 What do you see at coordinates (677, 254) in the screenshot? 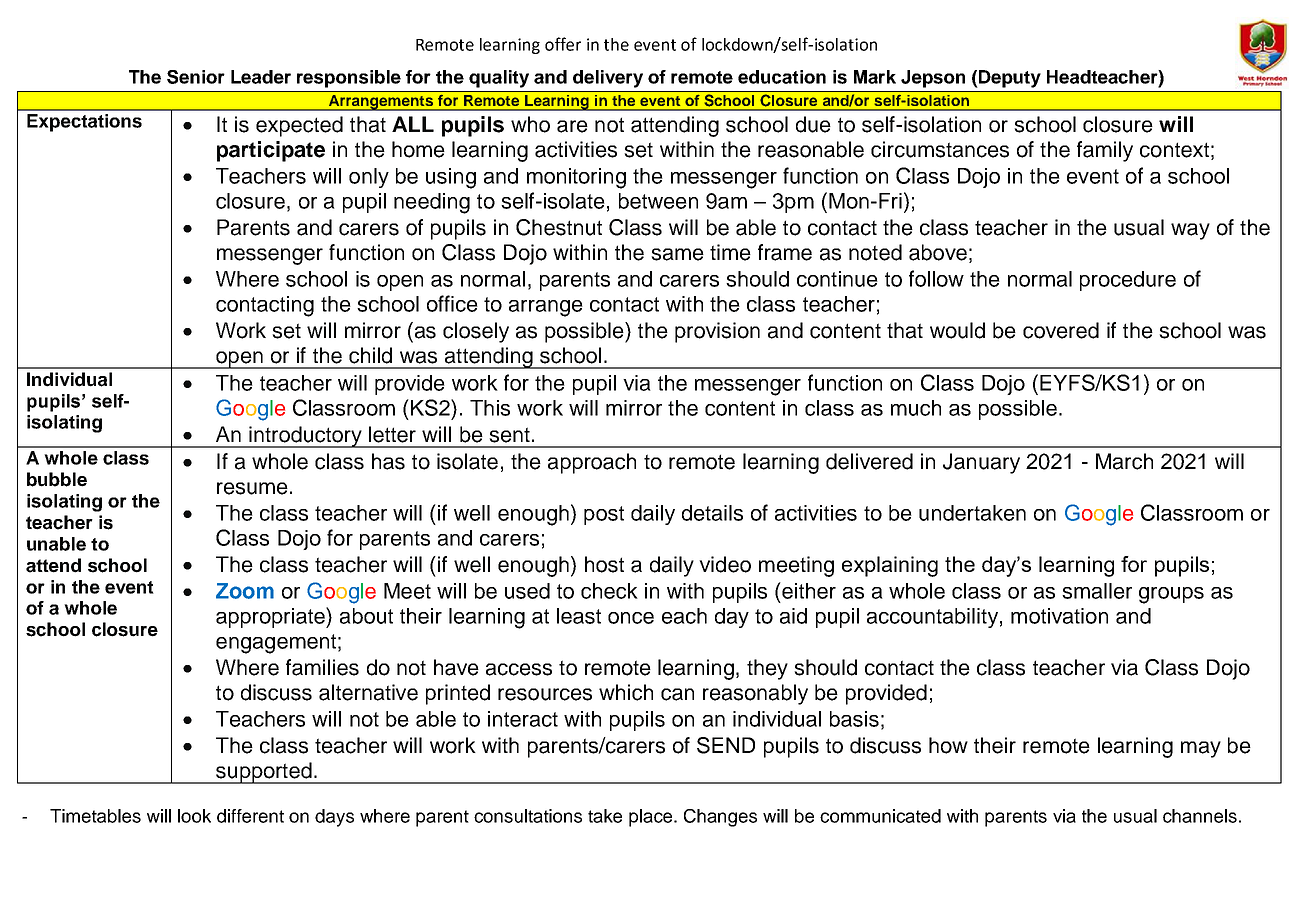
I see `same` at bounding box center [677, 254].
